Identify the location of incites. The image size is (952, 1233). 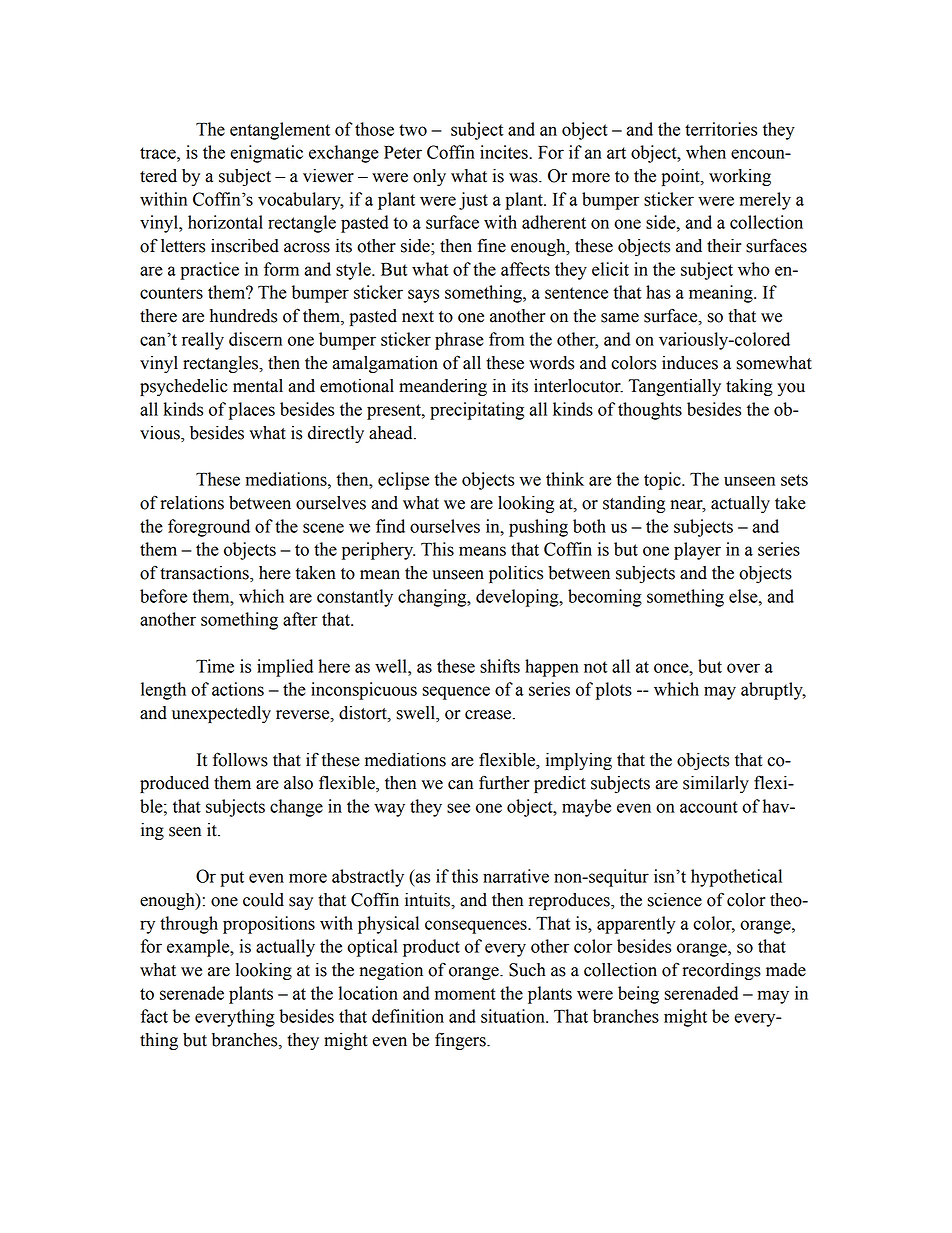
(505, 152).
